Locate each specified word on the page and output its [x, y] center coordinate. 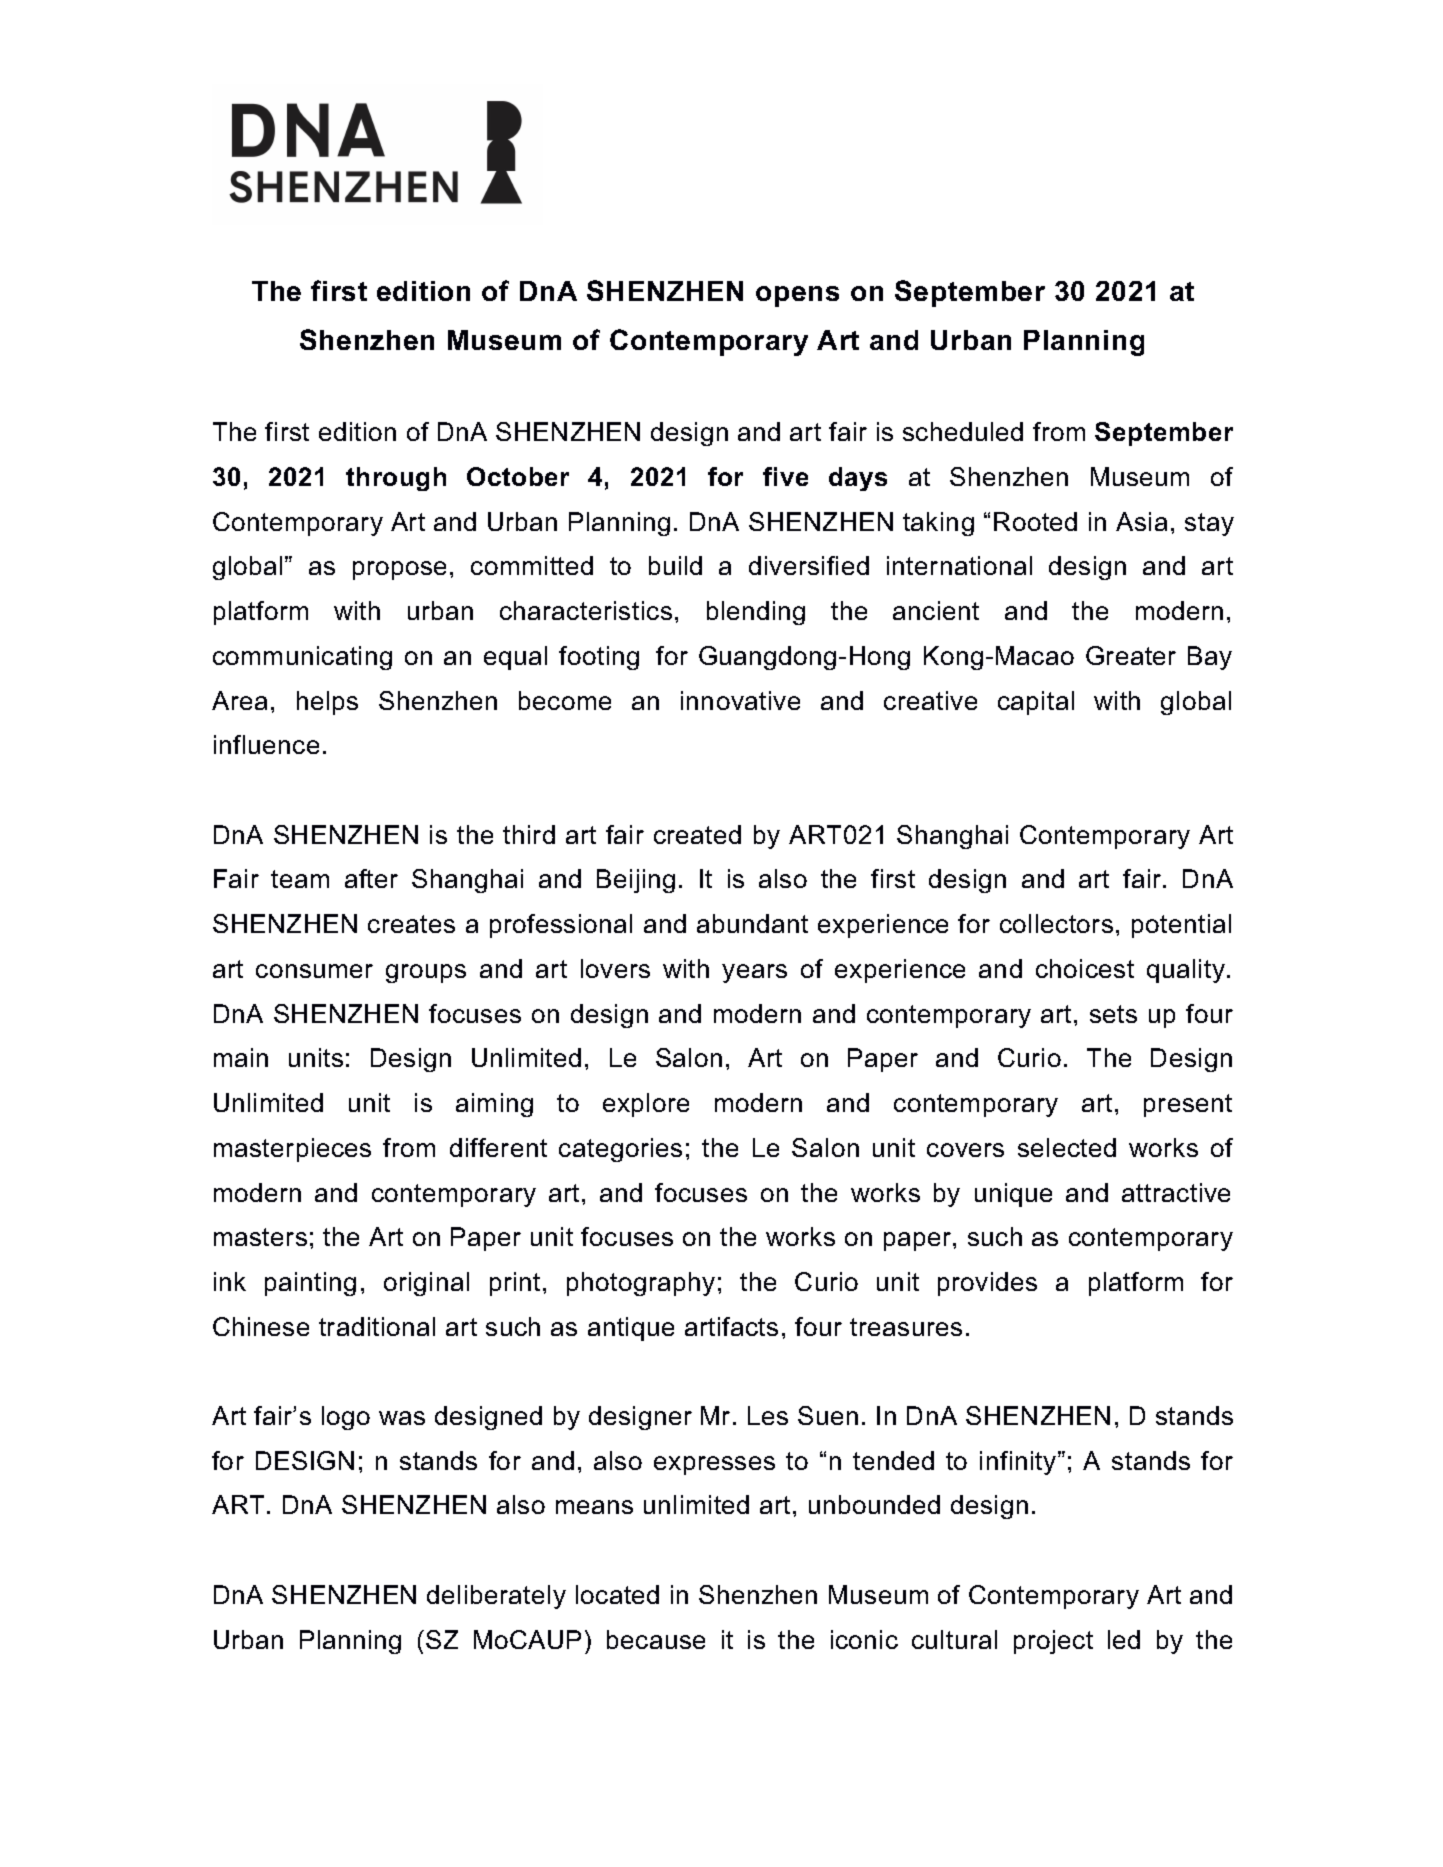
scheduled [963, 431]
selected [1067, 1147]
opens [797, 296]
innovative [740, 700]
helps [327, 703]
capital [1036, 703]
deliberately [496, 1597]
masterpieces [292, 1150]
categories [620, 1150]
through [396, 479]
